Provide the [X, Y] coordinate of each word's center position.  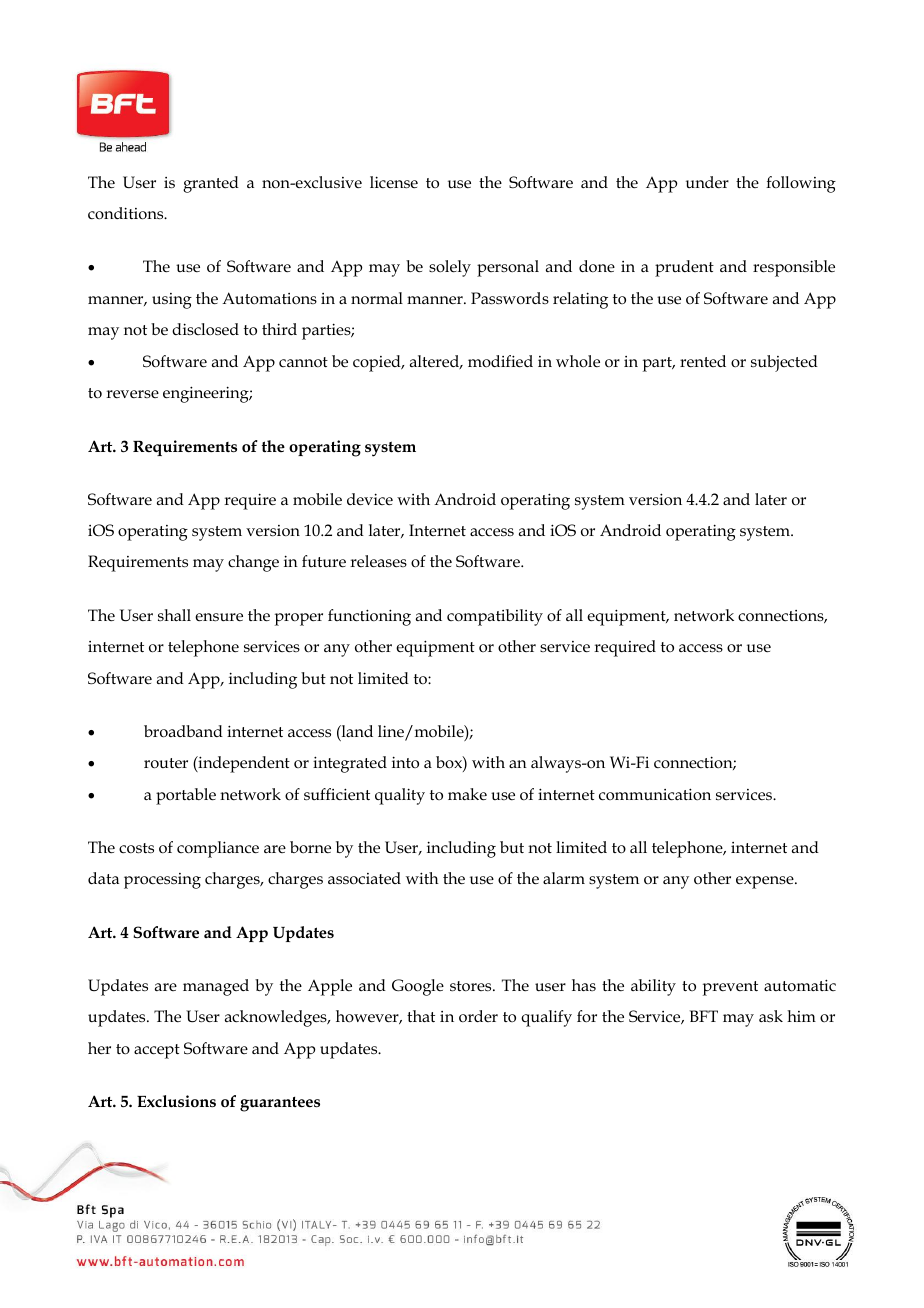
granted [211, 184]
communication [655, 794]
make [467, 794]
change [253, 563]
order [478, 1016]
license [394, 182]
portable [186, 796]
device [370, 499]
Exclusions [176, 1101]
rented [703, 361]
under [707, 182]
